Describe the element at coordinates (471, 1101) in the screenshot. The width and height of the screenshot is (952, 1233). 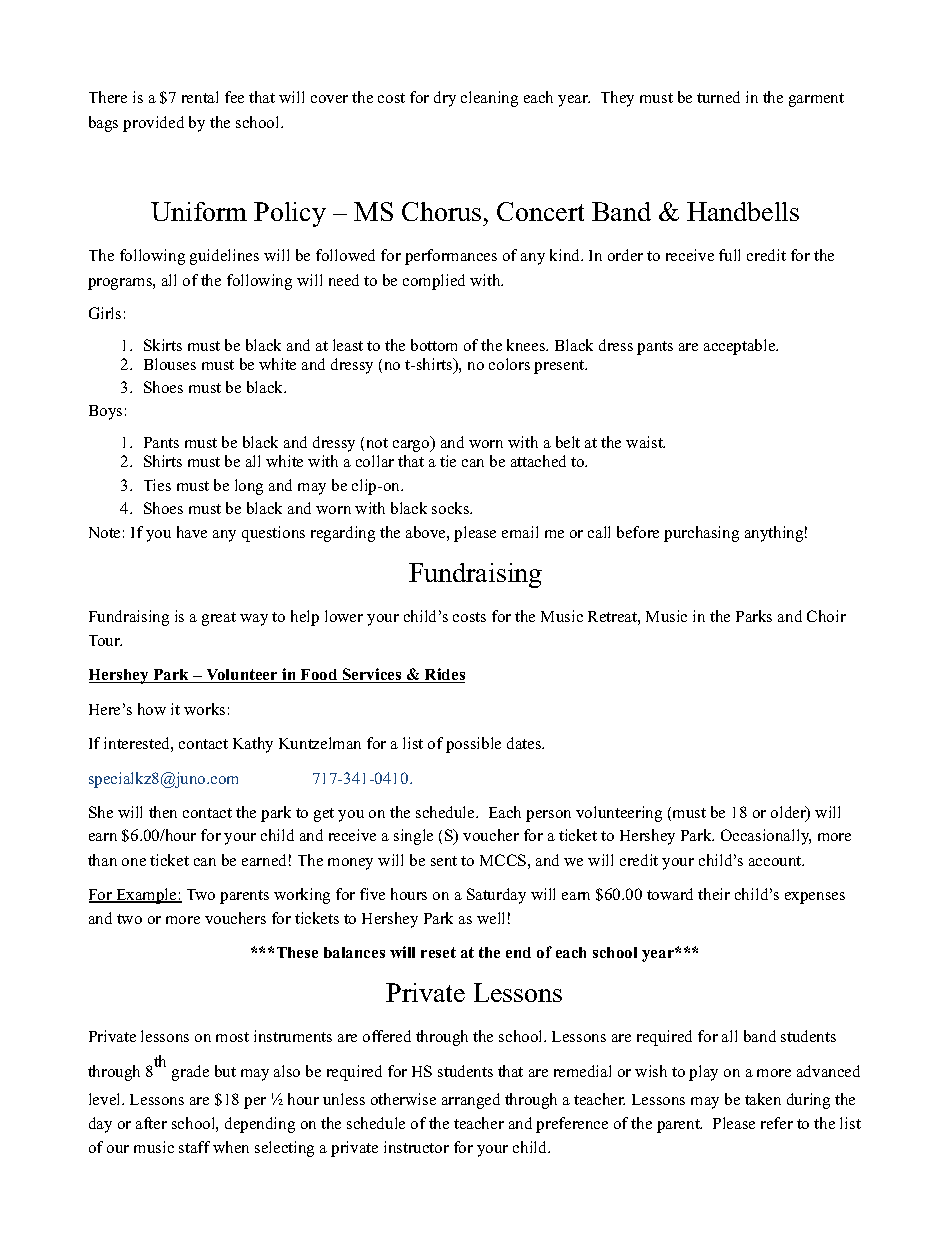
I see `arranged` at that location.
